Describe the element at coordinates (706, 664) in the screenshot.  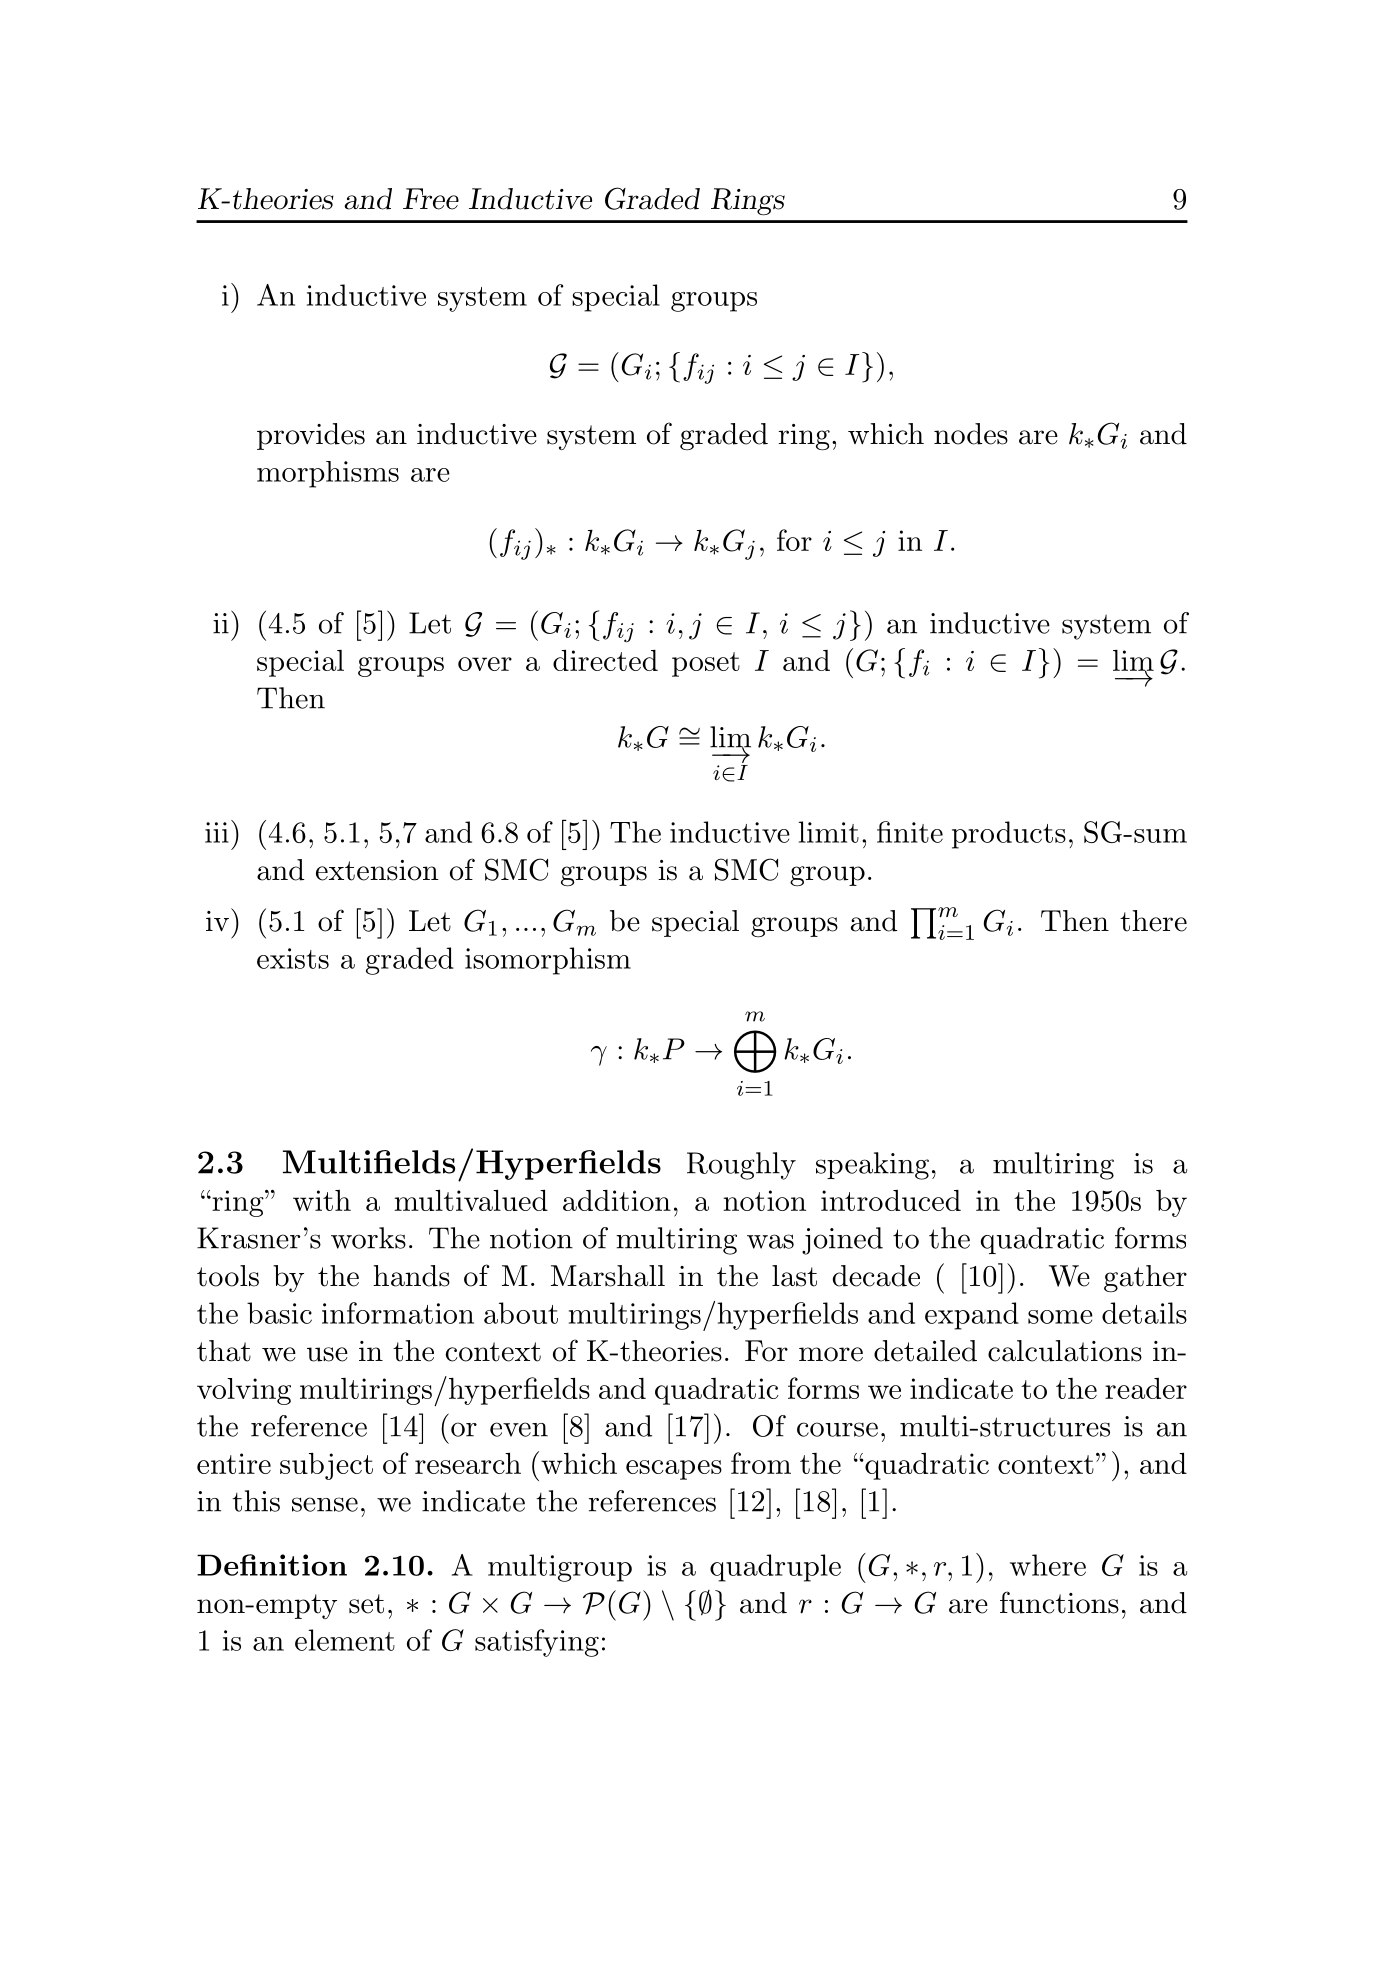
I see `poset` at that location.
